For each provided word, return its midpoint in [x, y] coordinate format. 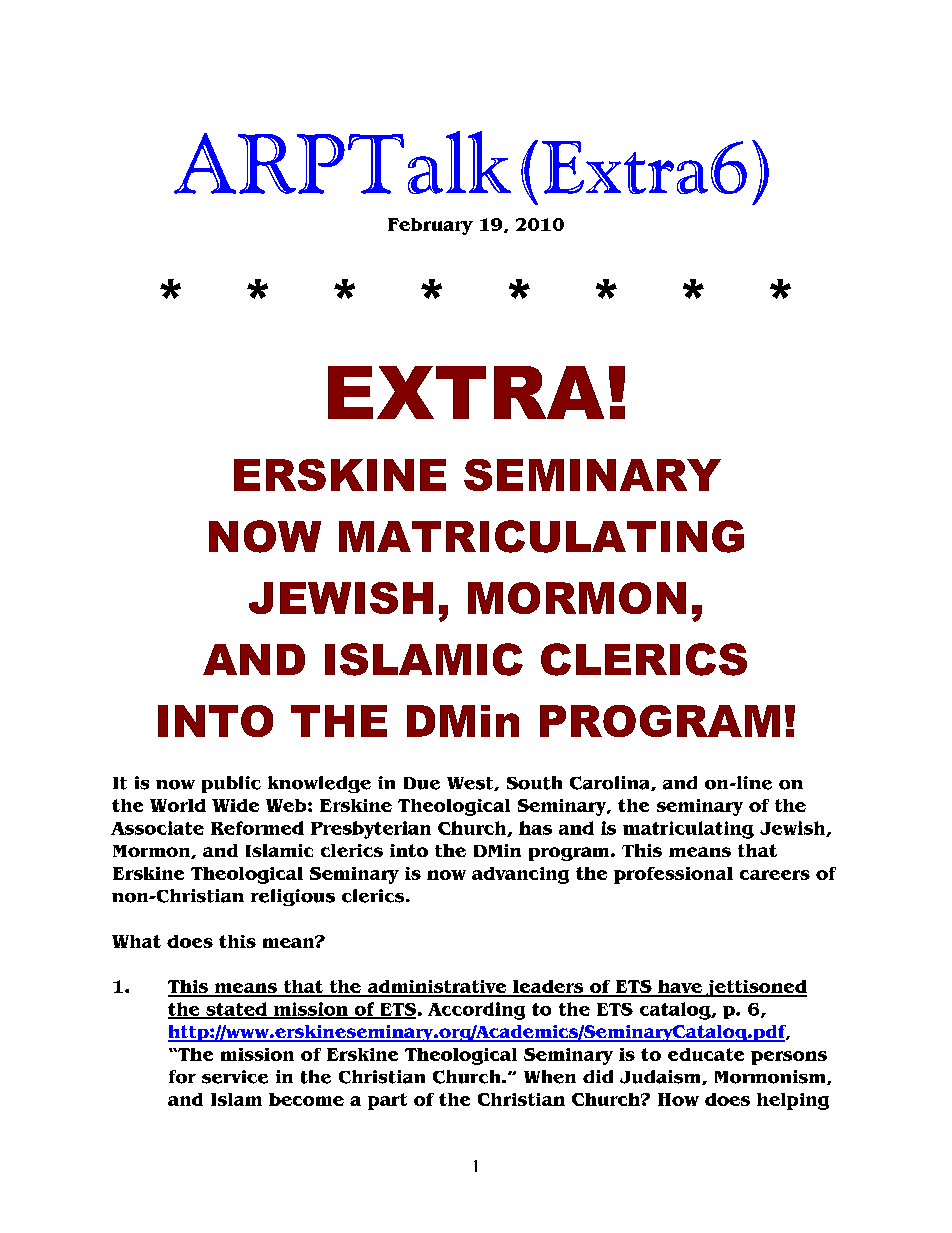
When [550, 1077]
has [535, 828]
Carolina [611, 783]
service [235, 1077]
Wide [235, 805]
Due [422, 783]
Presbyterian [371, 830]
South [534, 783]
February [430, 226]
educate [706, 1054]
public [231, 784]
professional [673, 875]
